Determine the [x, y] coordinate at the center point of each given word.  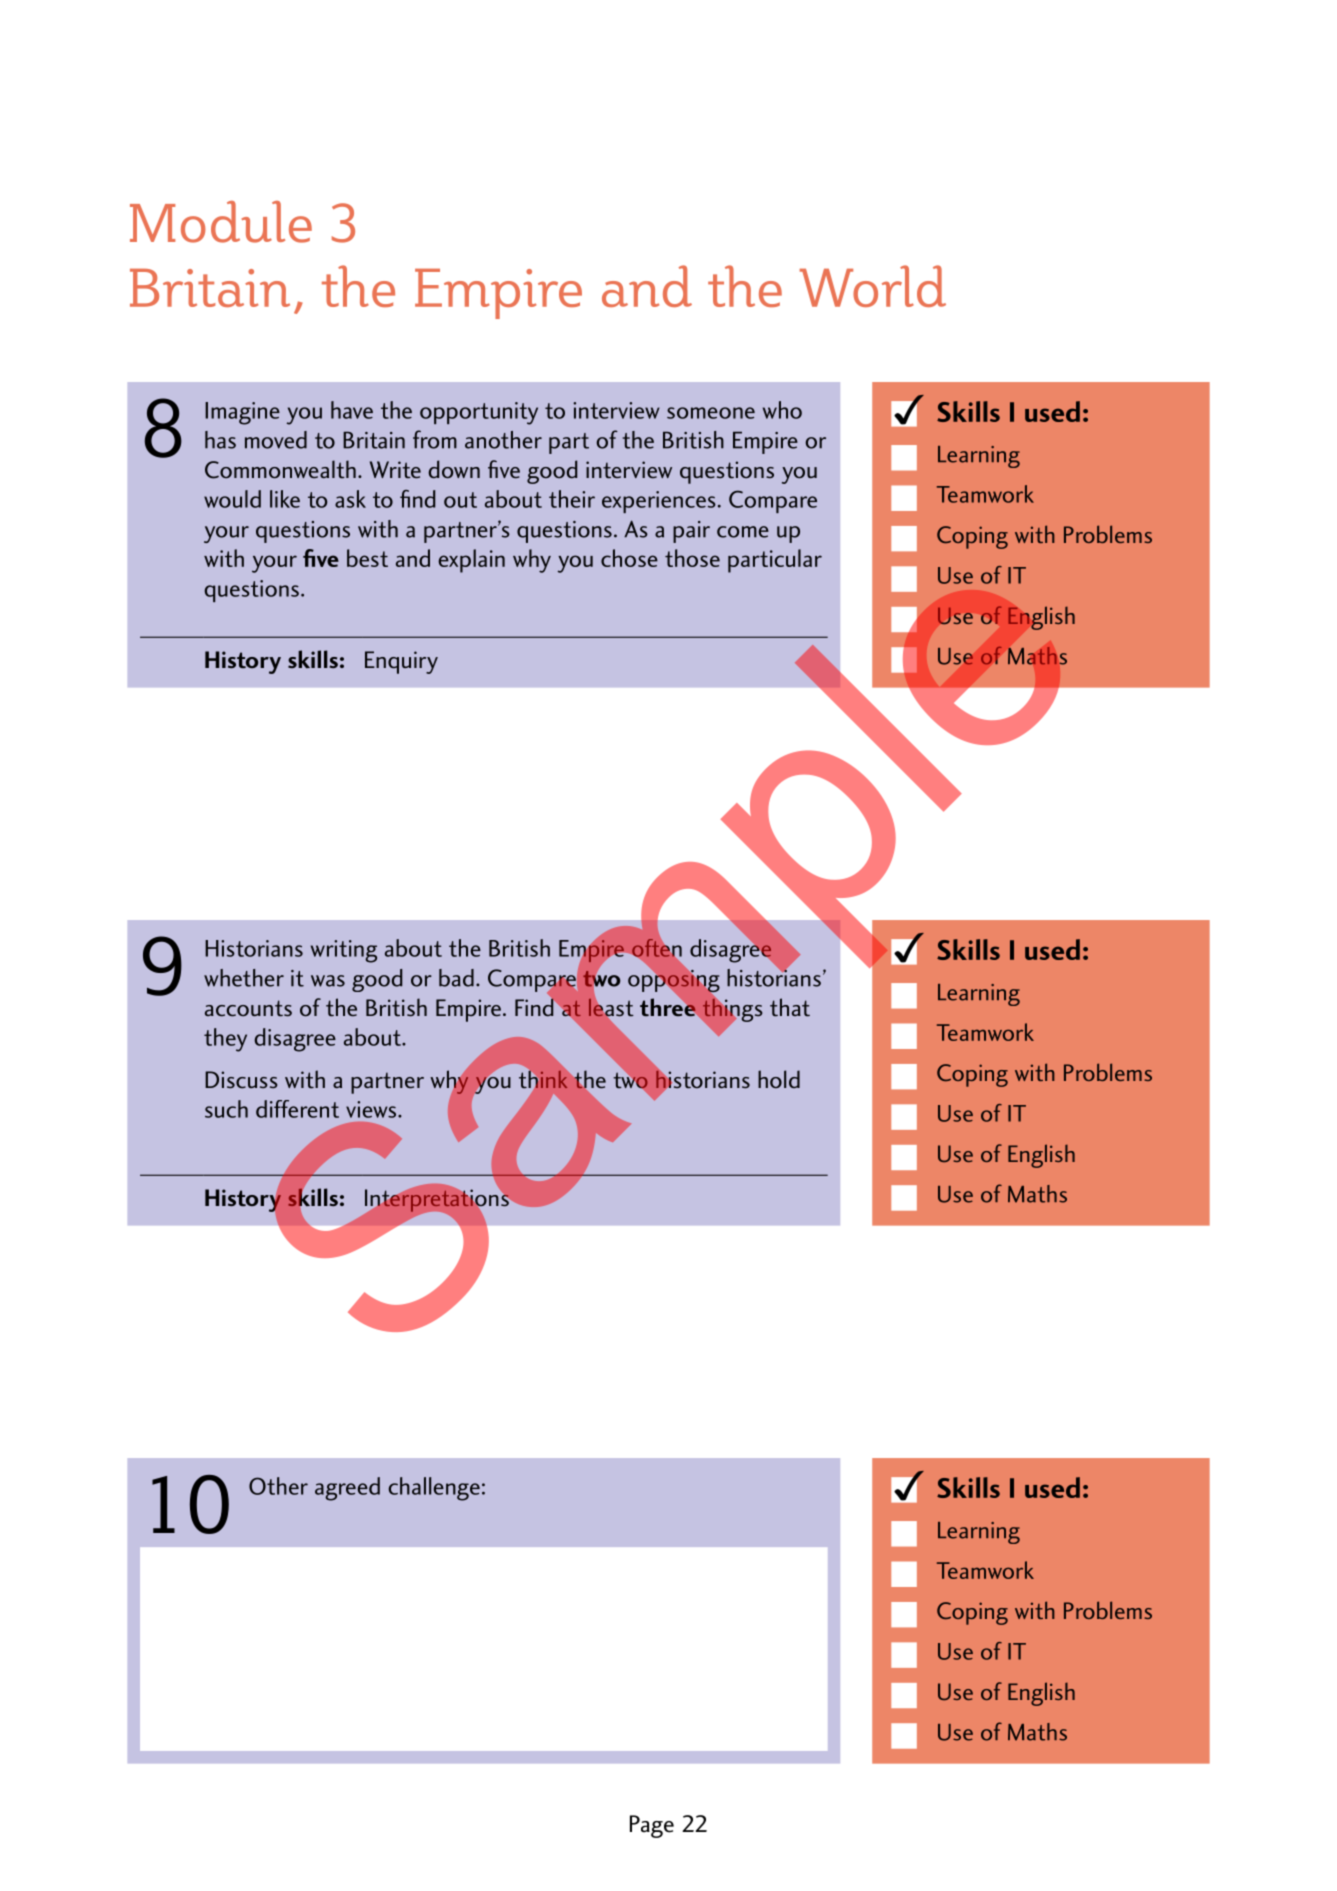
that [790, 1007]
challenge [434, 1489]
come [743, 532]
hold [779, 1079]
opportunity [479, 413]
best [367, 558]
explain [471, 561]
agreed [347, 1489]
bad [456, 978]
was [328, 981]
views [372, 1109]
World [873, 286]
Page [652, 1826]
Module [221, 222]
